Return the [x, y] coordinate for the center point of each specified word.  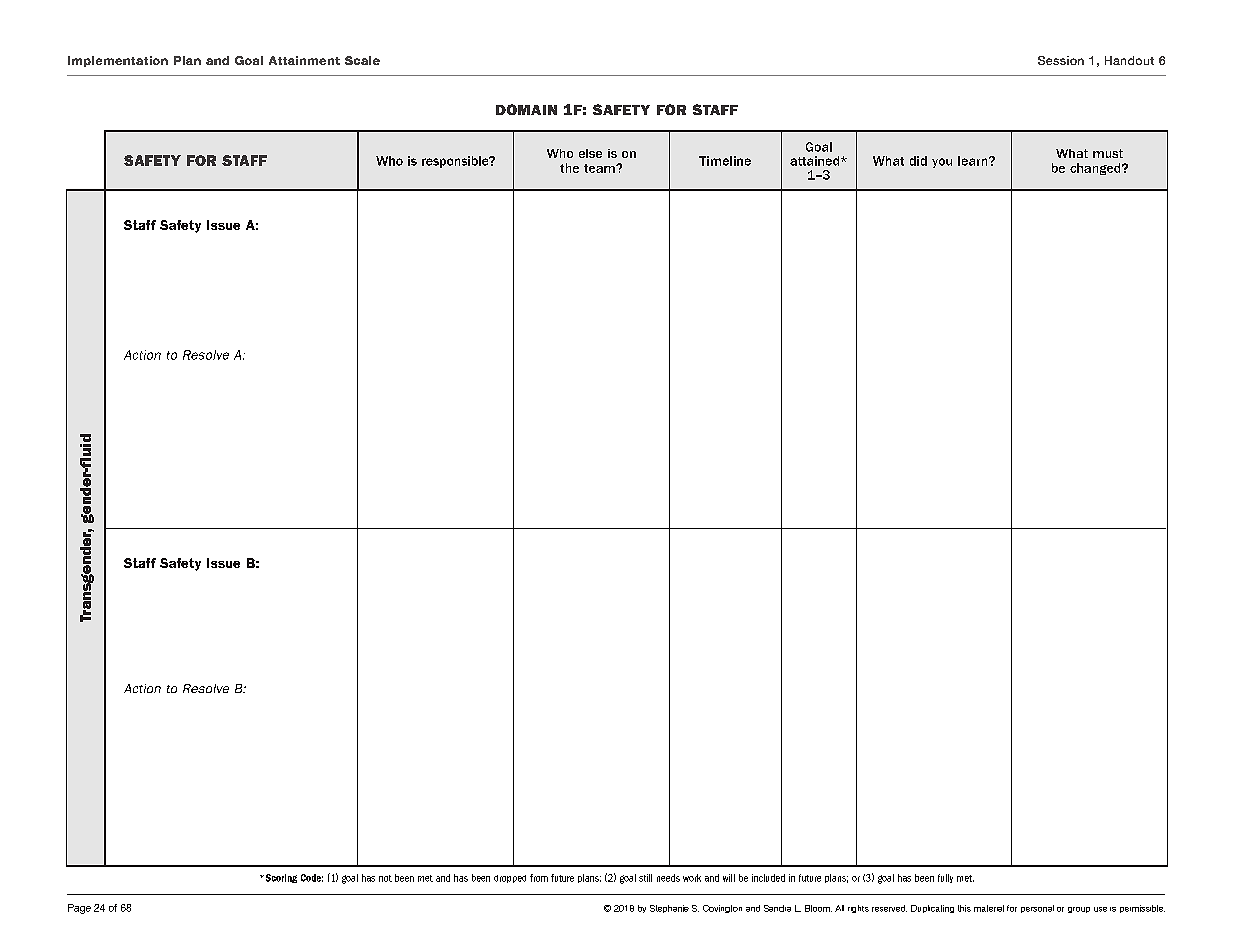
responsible [456, 162]
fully [945, 878]
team [600, 168]
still [645, 878]
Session [1061, 60]
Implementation [118, 61]
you [942, 163]
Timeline [725, 161]
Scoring [280, 878]
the [569, 168]
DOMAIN [526, 109]
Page [79, 909]
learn [974, 161]
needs [668, 878]
